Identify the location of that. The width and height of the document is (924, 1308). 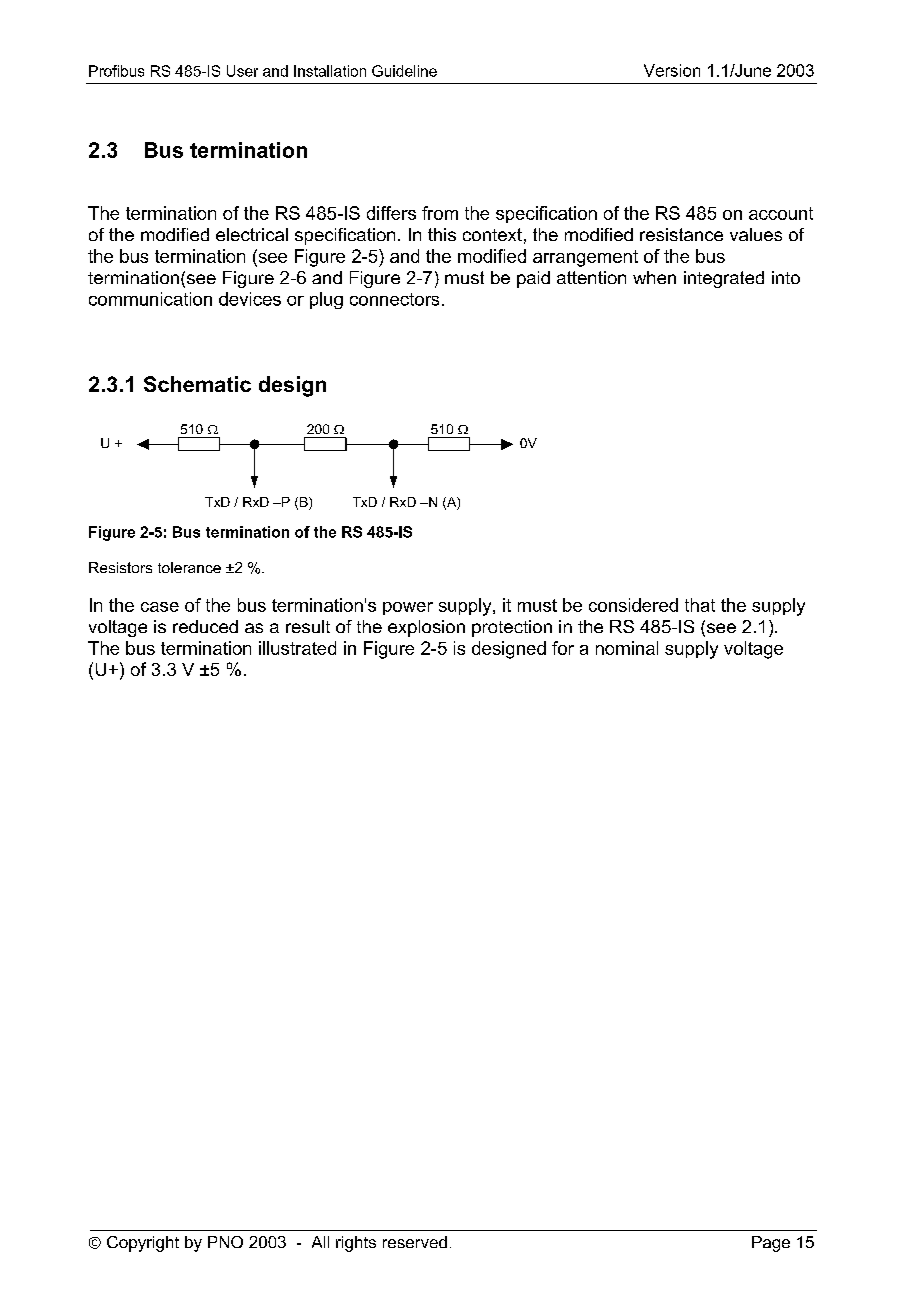
(700, 605).
